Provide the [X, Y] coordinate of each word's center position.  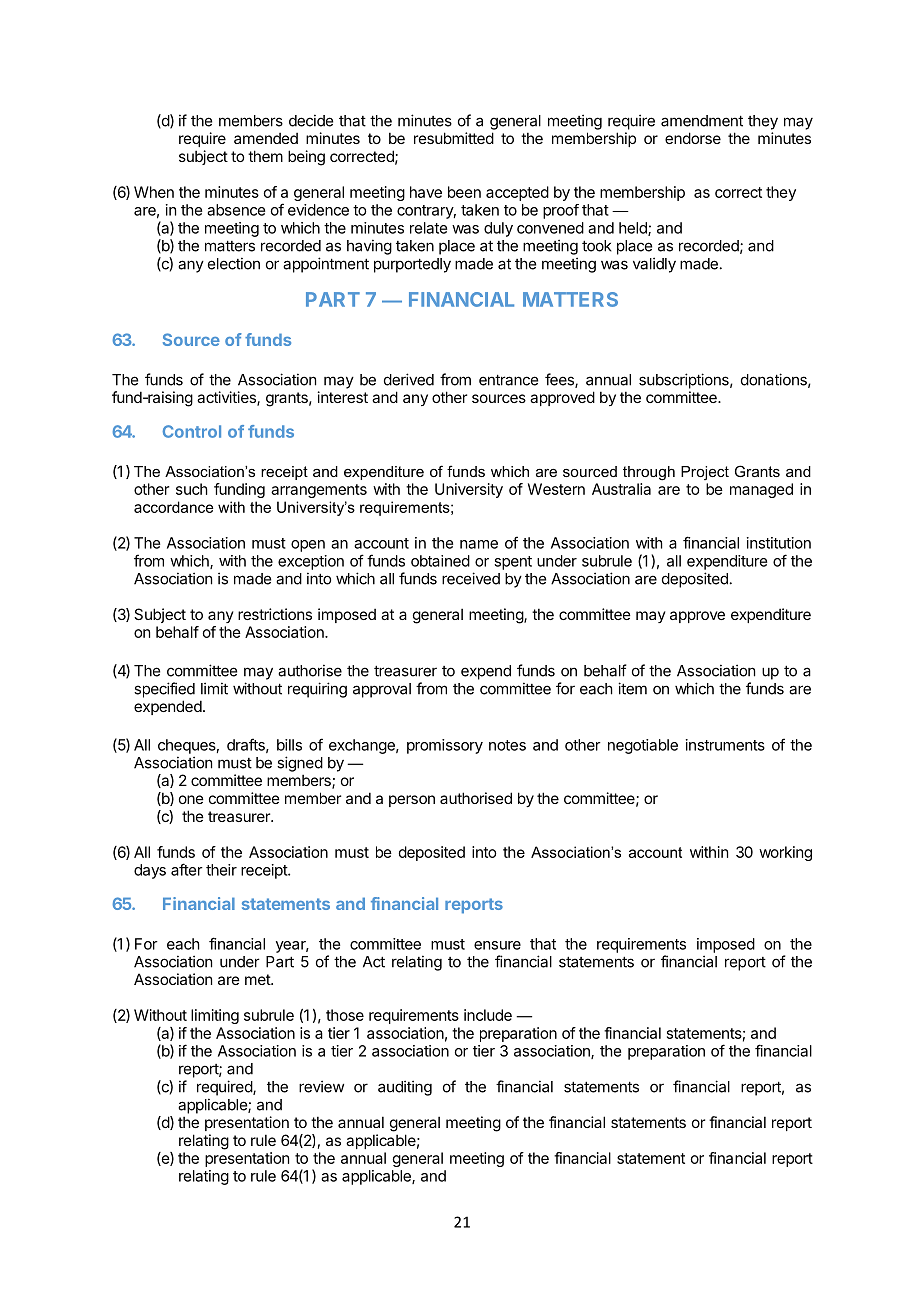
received [471, 578]
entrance [508, 380]
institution [779, 543]
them [265, 156]
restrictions [275, 614]
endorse [693, 138]
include [488, 1015]
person [412, 801]
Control [192, 431]
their [221, 870]
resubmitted [454, 138]
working [785, 853]
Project [705, 473]
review [321, 1086]
